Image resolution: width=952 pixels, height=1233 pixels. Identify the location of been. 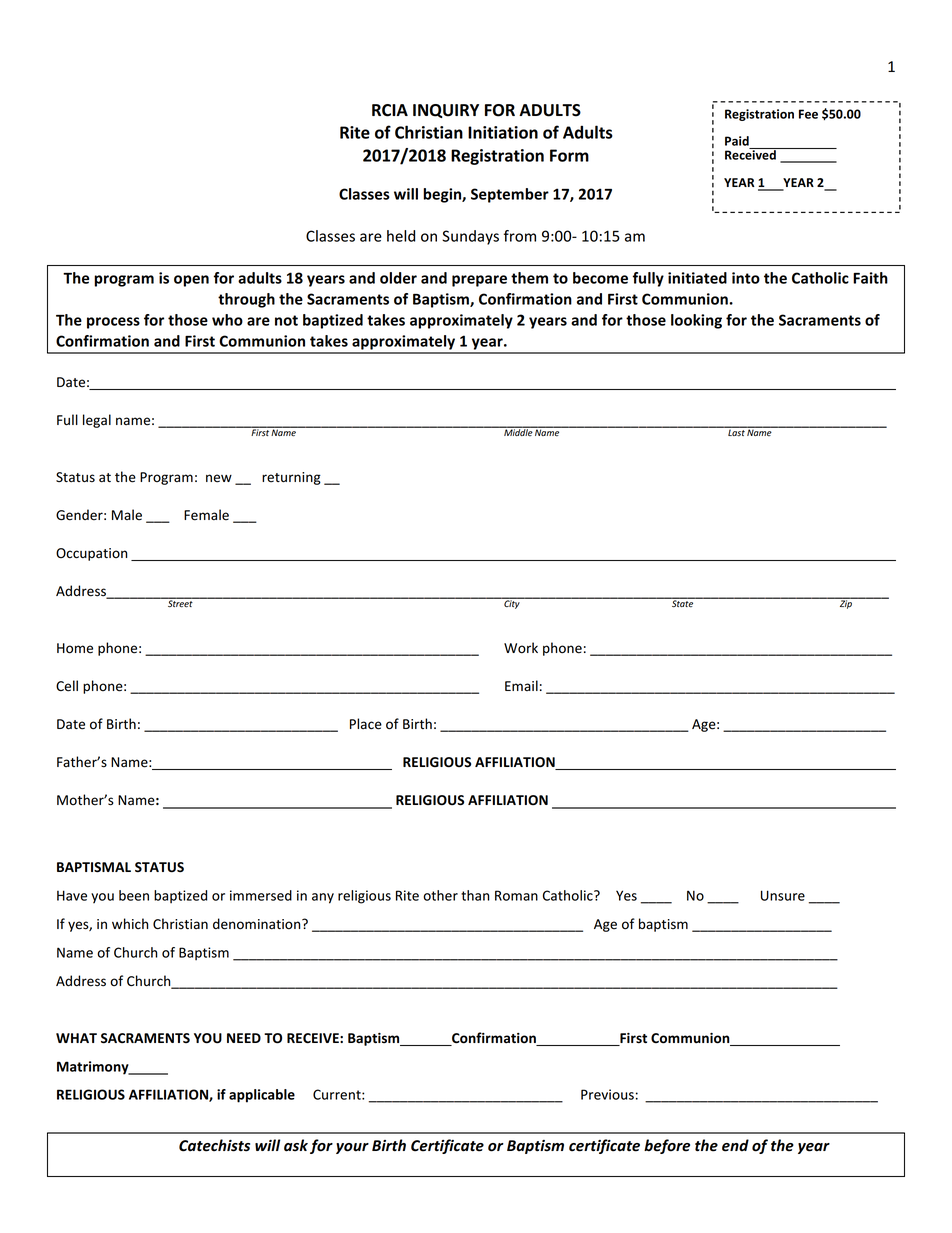
(134, 895).
